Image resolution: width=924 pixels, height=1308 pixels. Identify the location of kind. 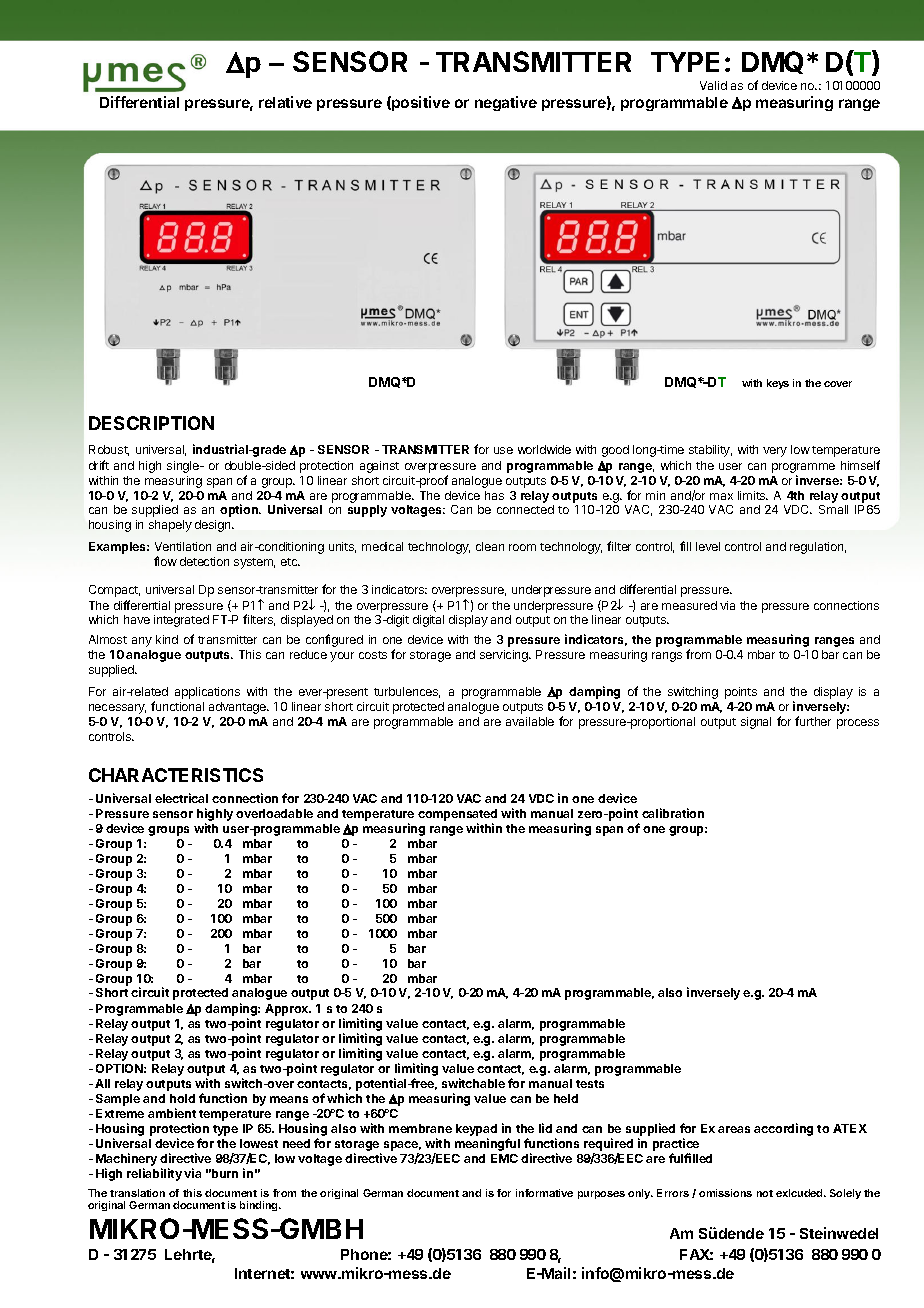
(167, 639).
